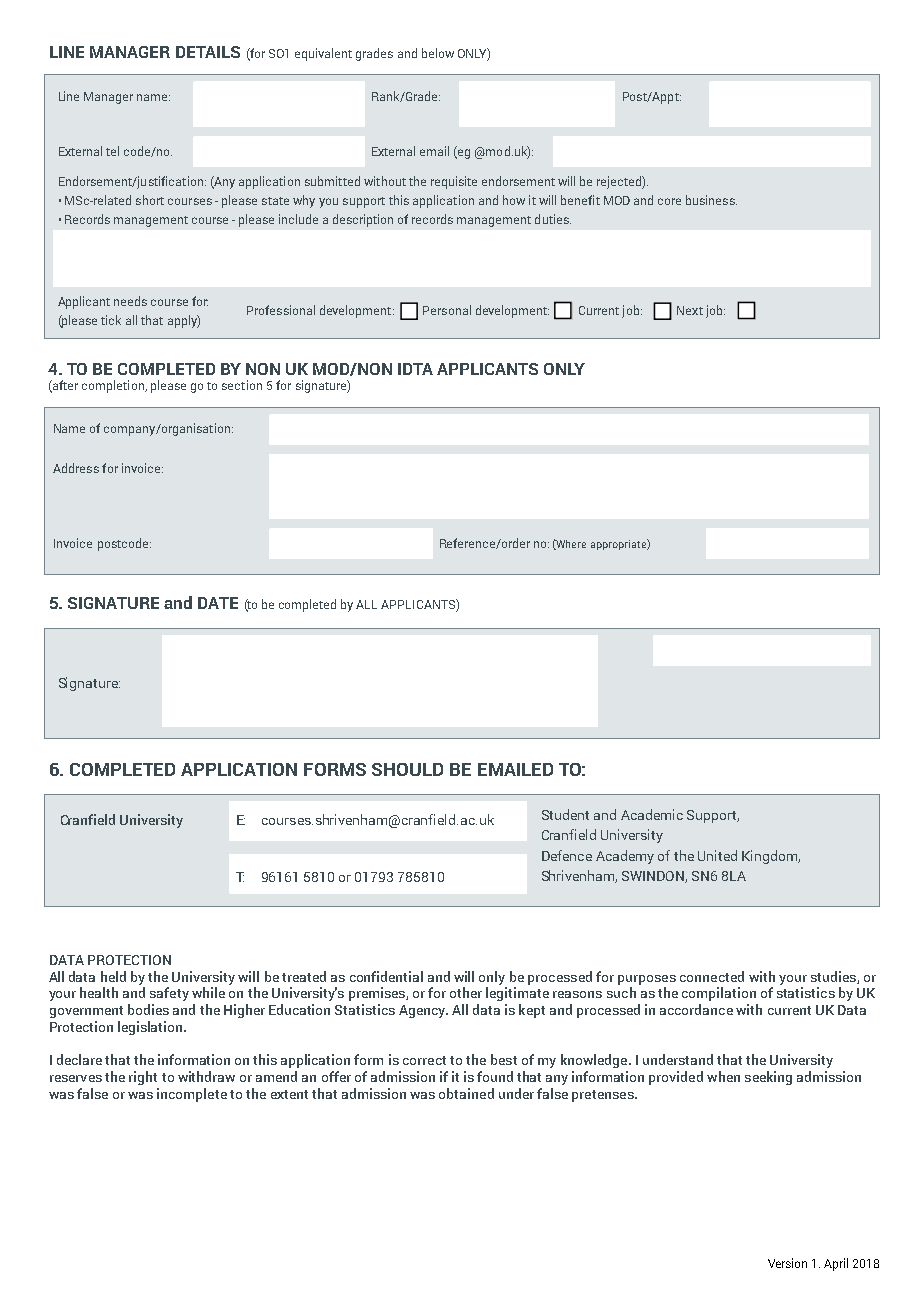  What do you see at coordinates (690, 310) in the page?
I see `Next` at bounding box center [690, 310].
